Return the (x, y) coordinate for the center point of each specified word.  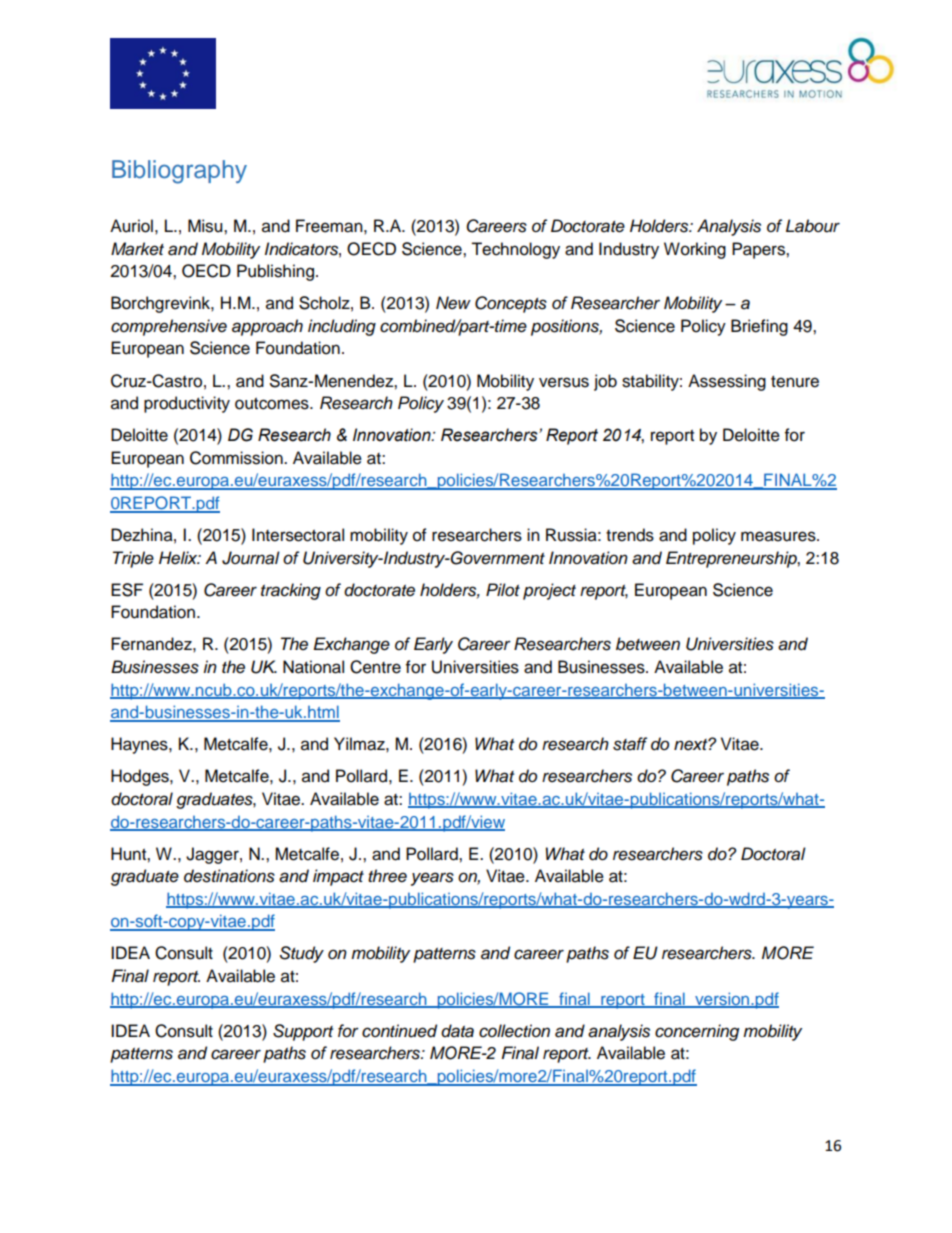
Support (303, 1032)
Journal (251, 558)
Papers (759, 250)
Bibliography (179, 172)
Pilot (503, 589)
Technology (515, 250)
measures (779, 536)
